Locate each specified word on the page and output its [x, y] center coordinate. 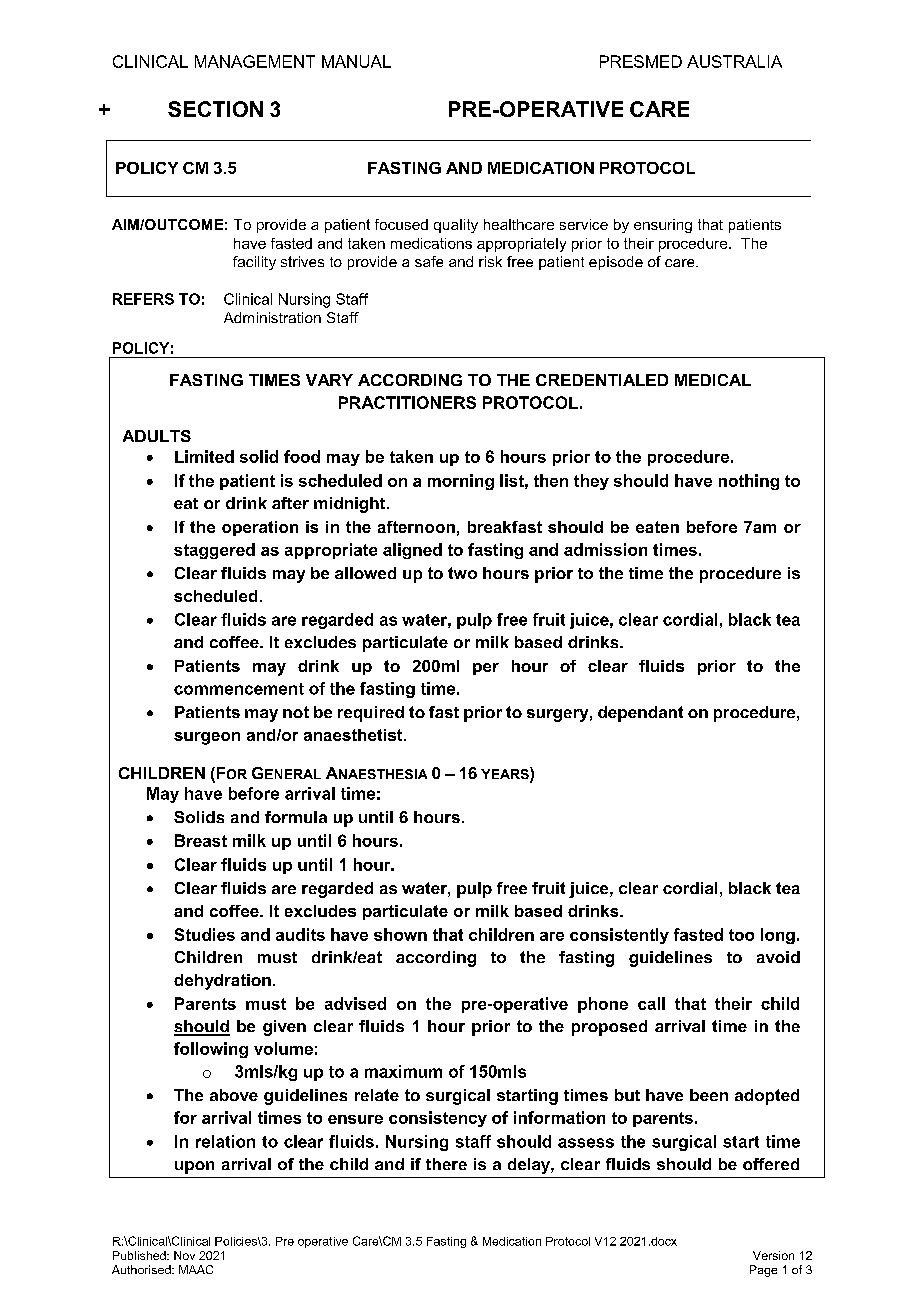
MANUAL [356, 61]
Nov [184, 1255]
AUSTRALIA [734, 61]
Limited [204, 456]
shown [400, 934]
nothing [749, 482]
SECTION [215, 109]
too [741, 935]
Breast [201, 840]
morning [461, 482]
